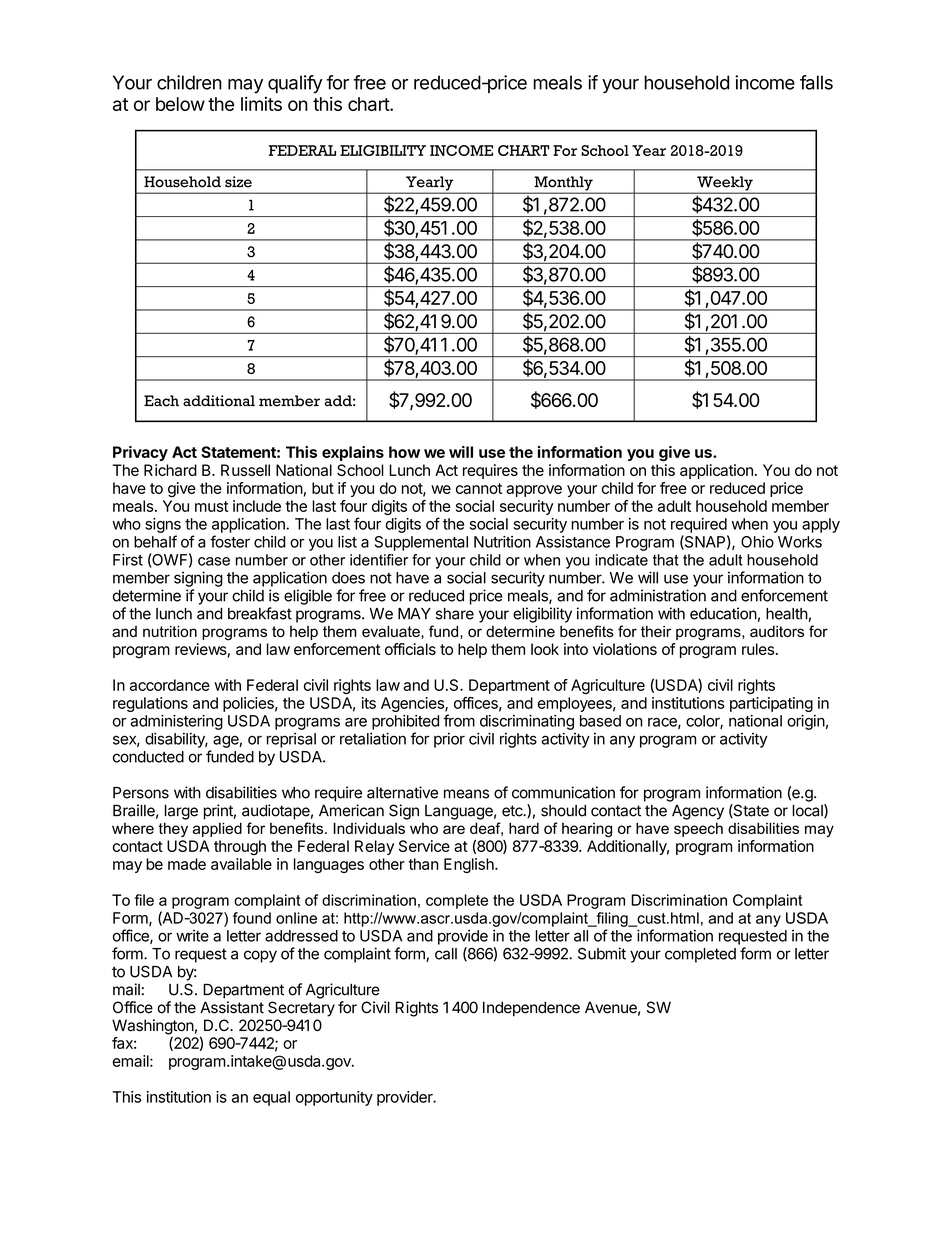 This page has width=952, height=1233. Describe the element at coordinates (271, 1098) in the page. I see `equal` at that location.
